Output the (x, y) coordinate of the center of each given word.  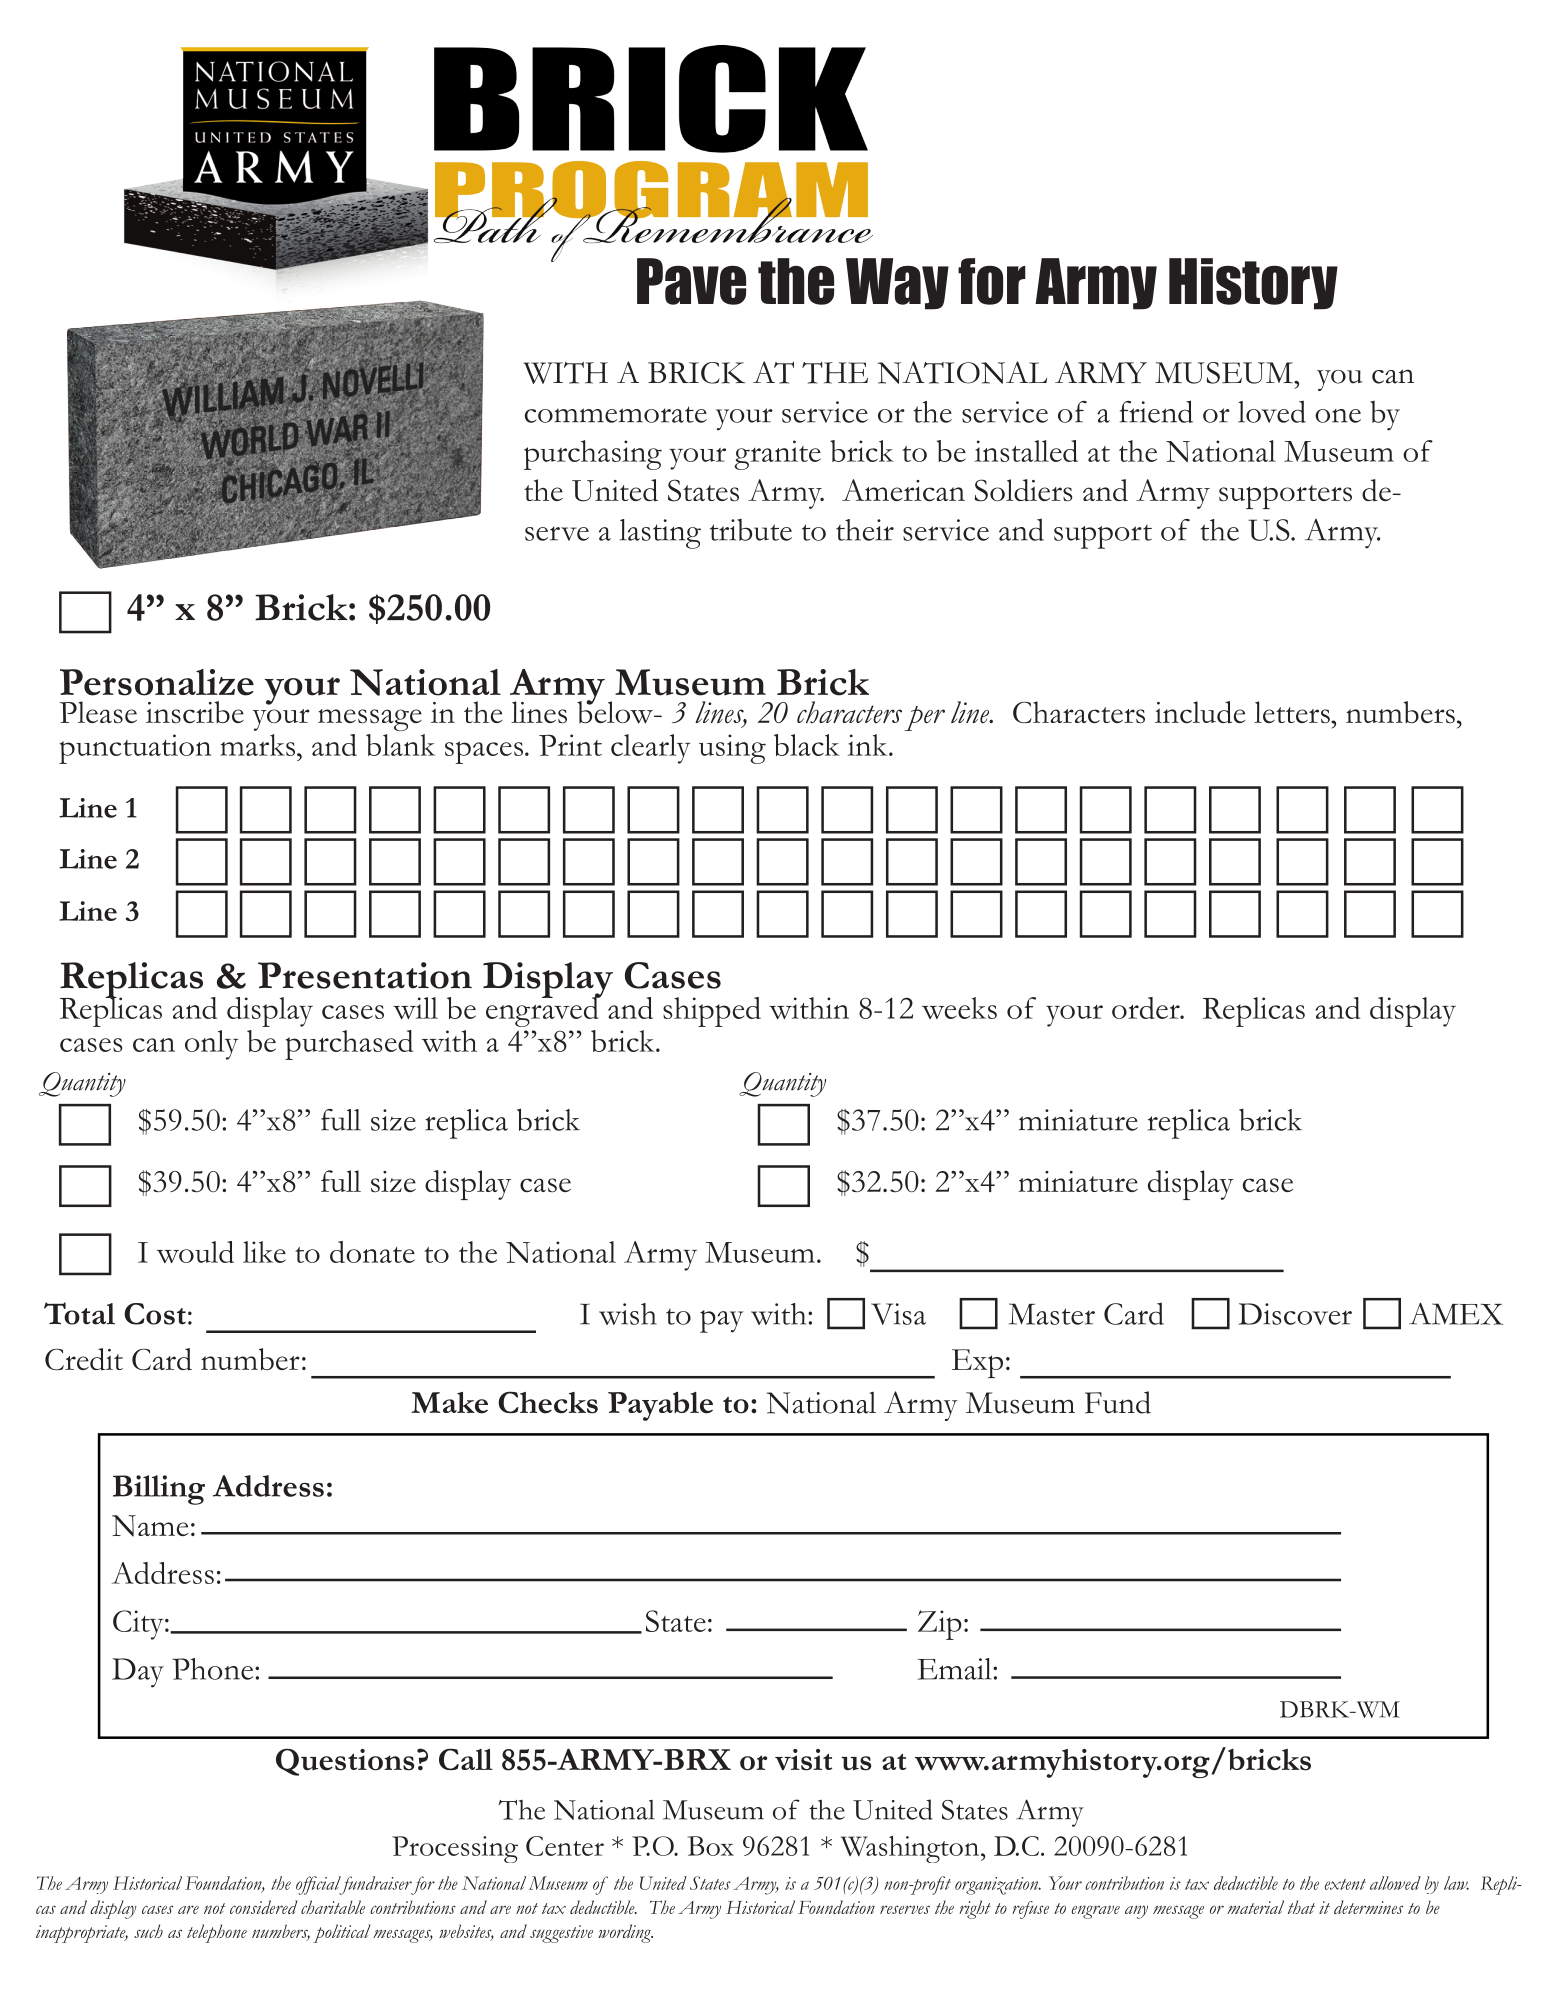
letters (1293, 712)
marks (259, 745)
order (1147, 1008)
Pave (691, 281)
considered (264, 1907)
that (1301, 1907)
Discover (1295, 1314)
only (212, 1045)
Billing (159, 1490)
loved (1272, 411)
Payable (660, 1406)
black (807, 745)
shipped (712, 1012)
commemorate (616, 414)
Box (711, 1846)
